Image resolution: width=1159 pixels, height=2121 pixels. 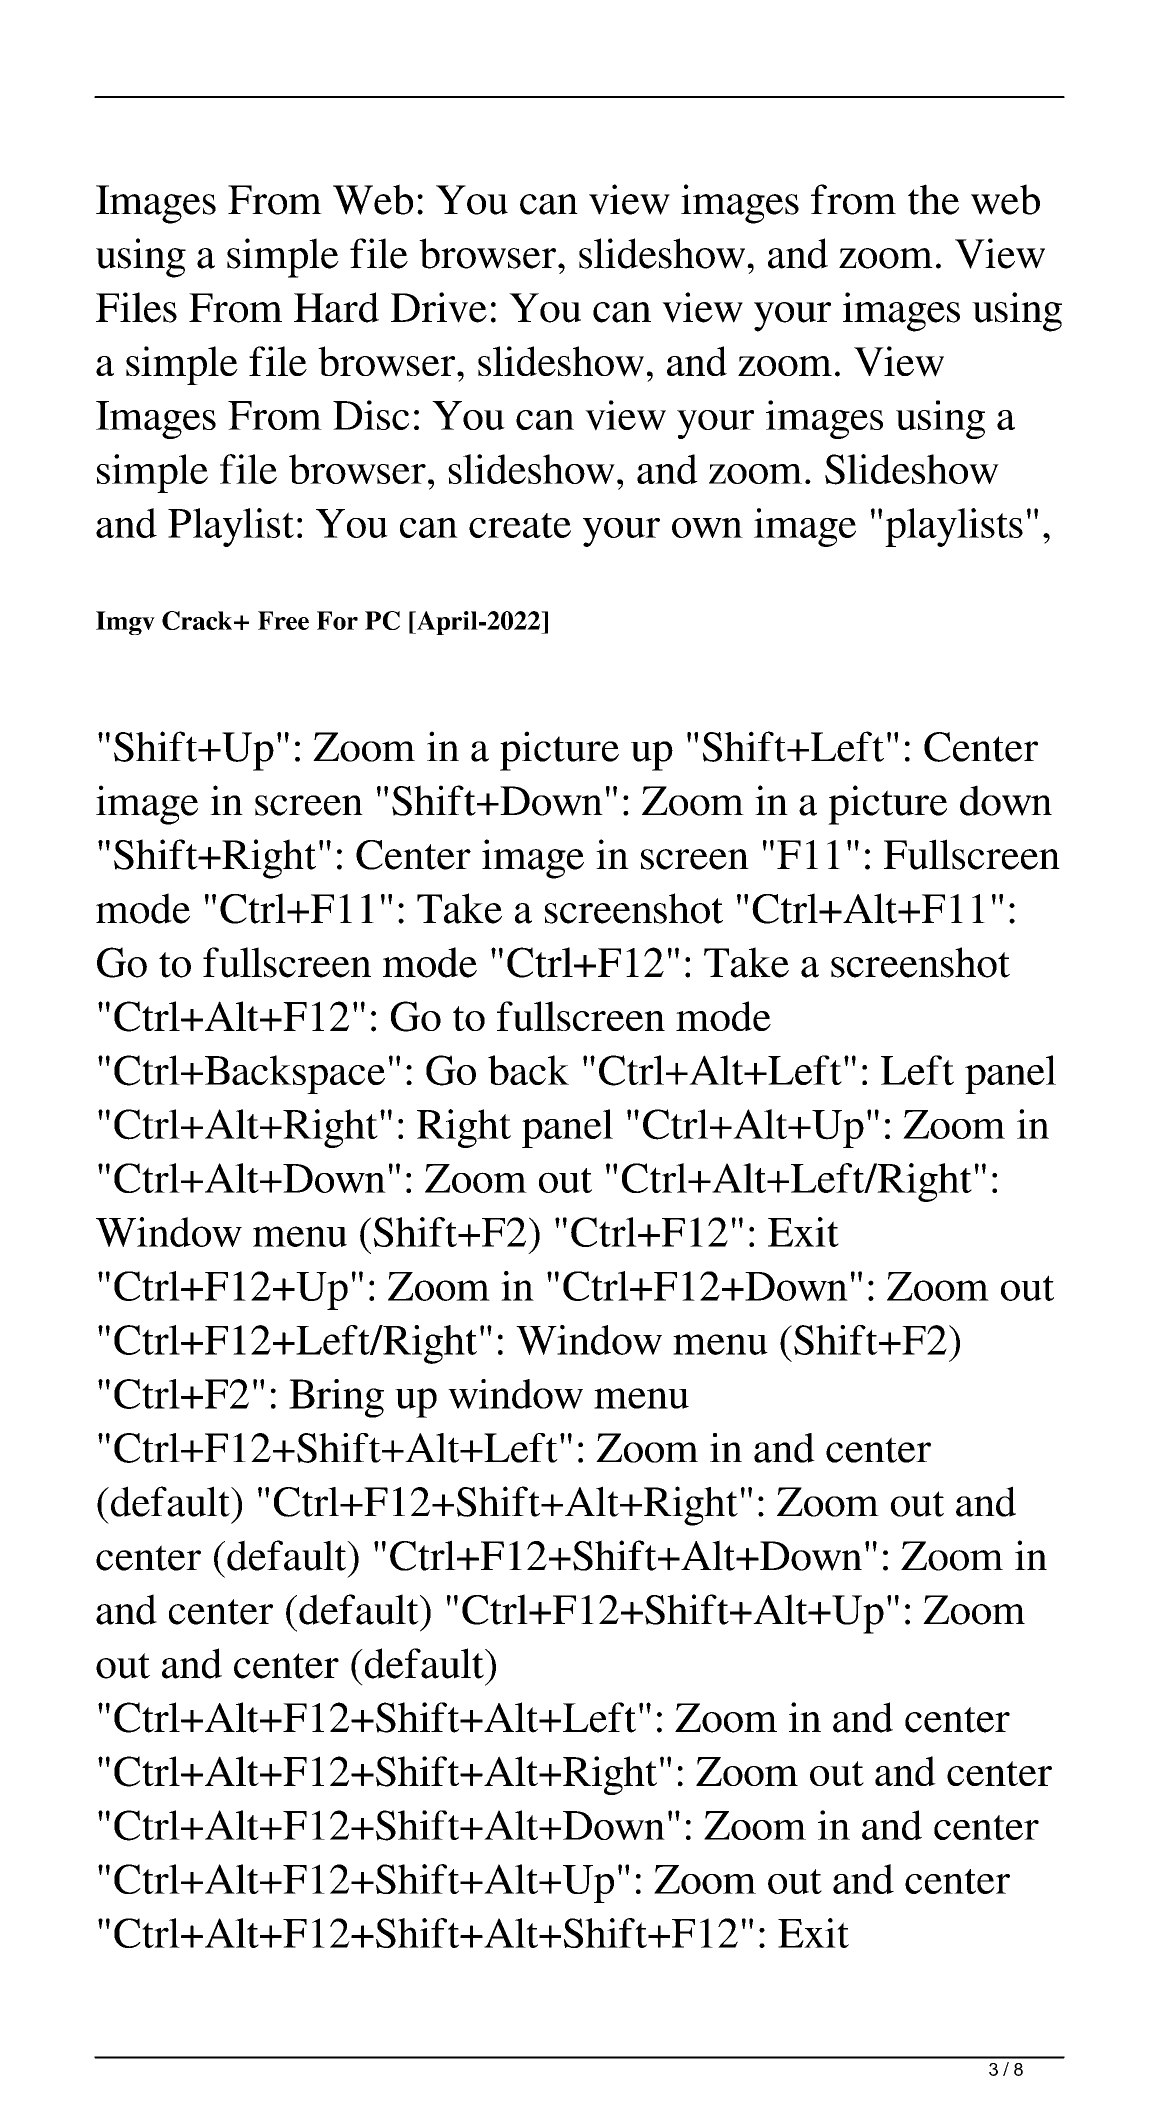 What do you see at coordinates (198, 620) in the image?
I see `Crack` at bounding box center [198, 620].
